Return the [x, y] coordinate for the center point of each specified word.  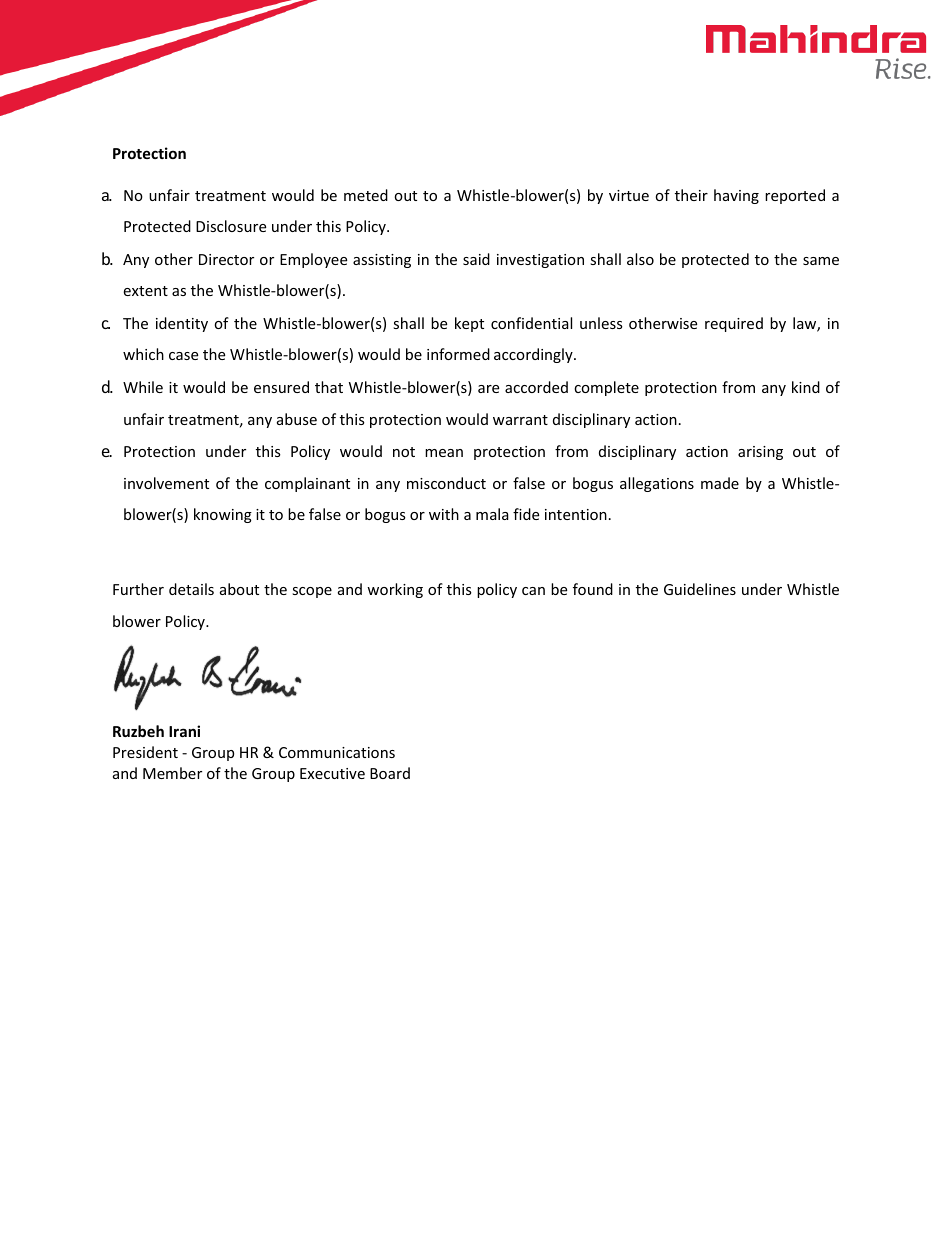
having [736, 196]
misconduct [446, 483]
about [239, 589]
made [720, 483]
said [476, 259]
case [183, 356]
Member [172, 773]
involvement [166, 483]
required [734, 324]
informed [458, 354]
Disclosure [231, 226]
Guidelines [700, 589]
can [533, 591]
